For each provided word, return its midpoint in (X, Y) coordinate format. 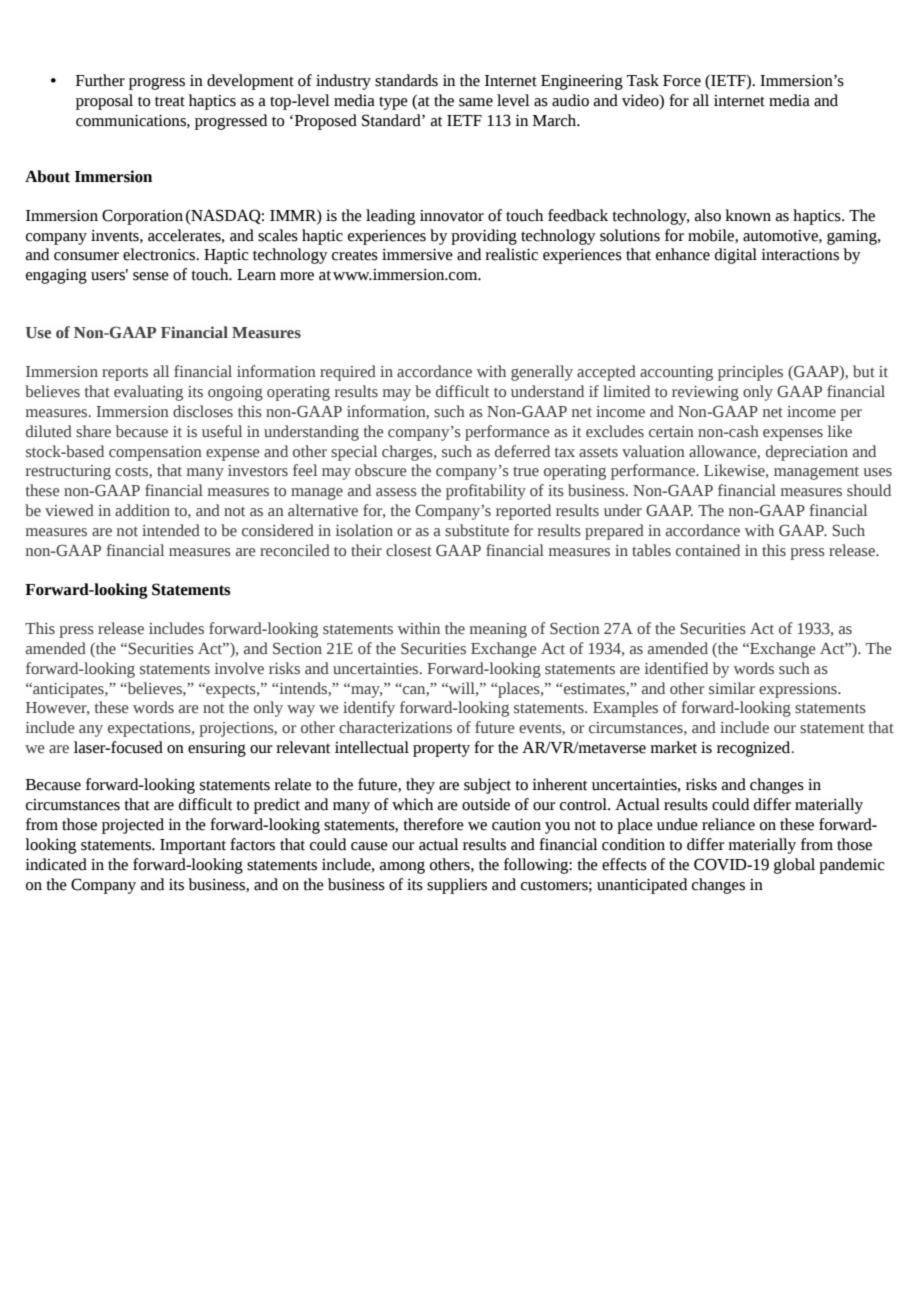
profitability (486, 492)
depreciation (807, 453)
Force (682, 81)
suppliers (457, 886)
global (794, 866)
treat (170, 101)
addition (142, 510)
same (476, 102)
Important (193, 846)
